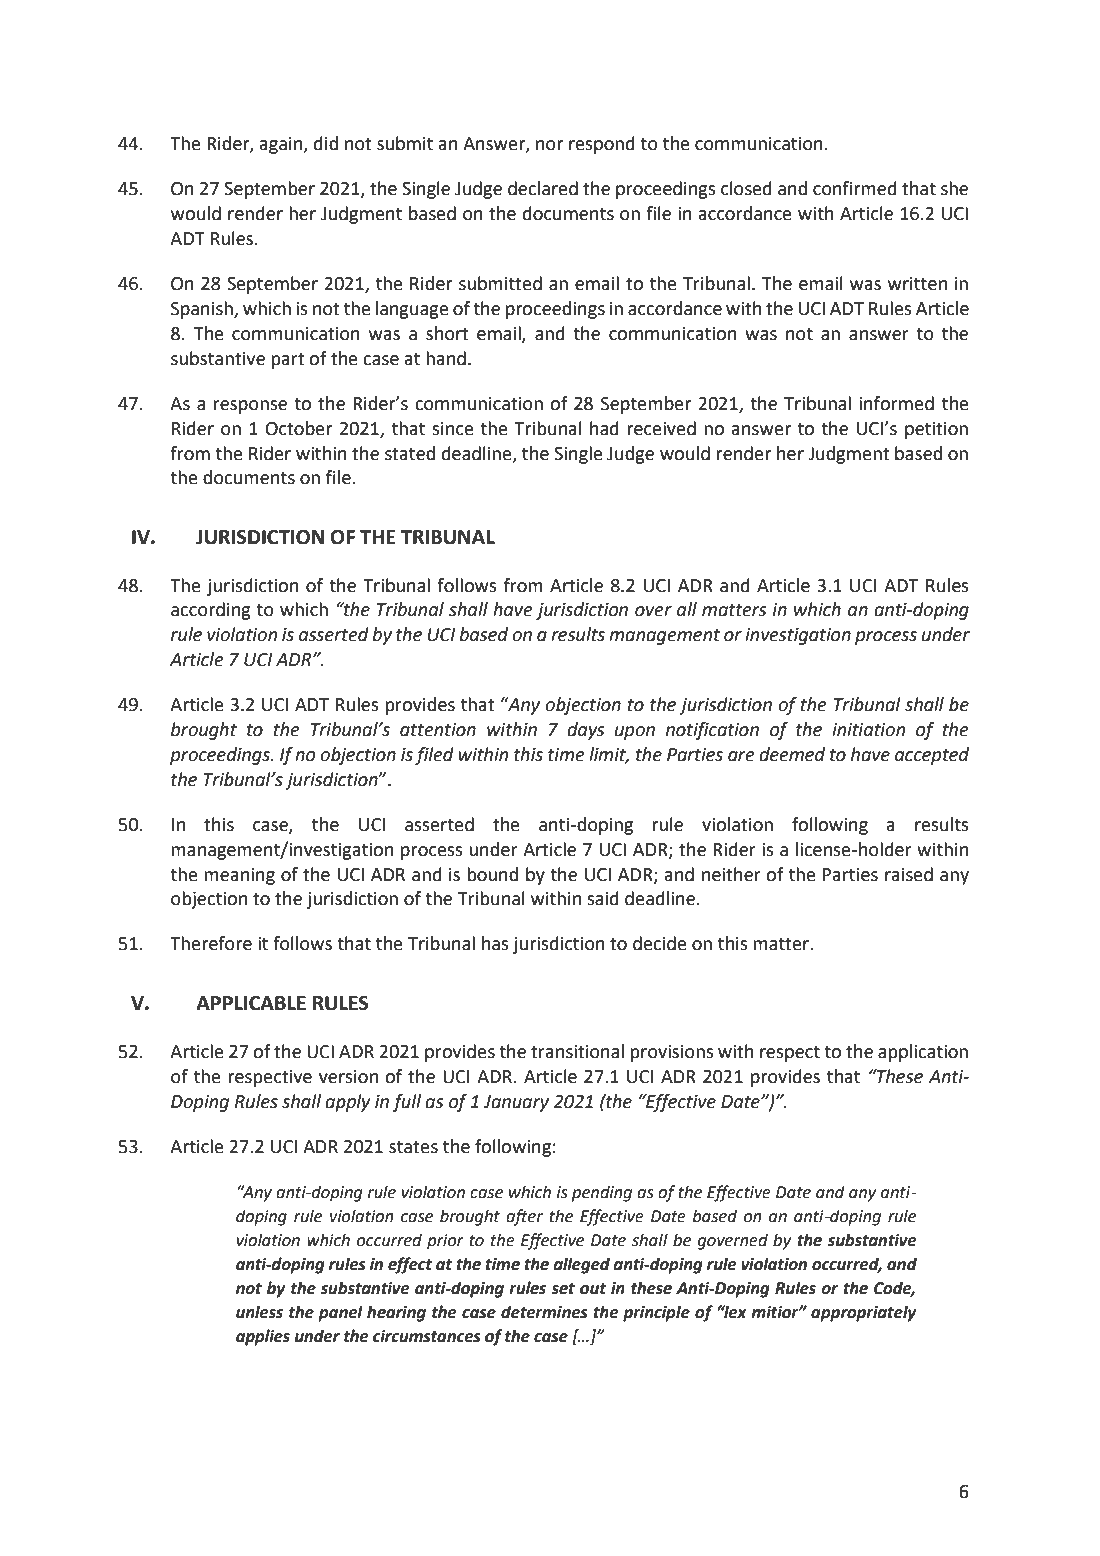 Image resolution: width=1100 pixels, height=1556 pixels. Describe the element at coordinates (896, 403) in the screenshot. I see `informed` at that location.
